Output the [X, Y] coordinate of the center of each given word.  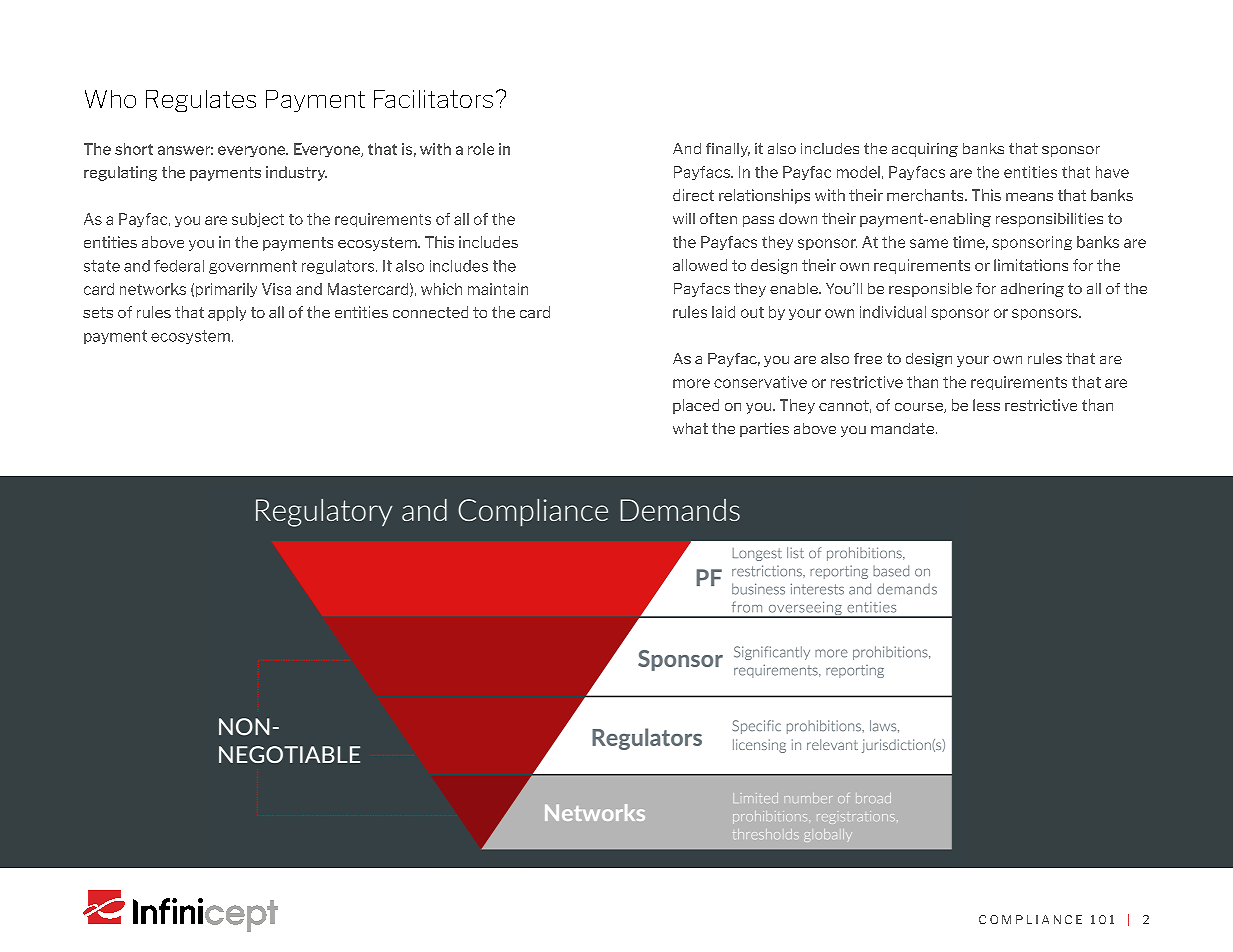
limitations [1031, 265]
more [691, 383]
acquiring [925, 150]
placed [696, 406]
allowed [700, 265]
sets [98, 312]
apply [227, 313]
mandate [904, 428]
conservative [760, 382]
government [253, 267]
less [986, 405]
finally [728, 150]
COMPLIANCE [1030, 919]
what [690, 428]
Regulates [201, 101]
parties [764, 430]
